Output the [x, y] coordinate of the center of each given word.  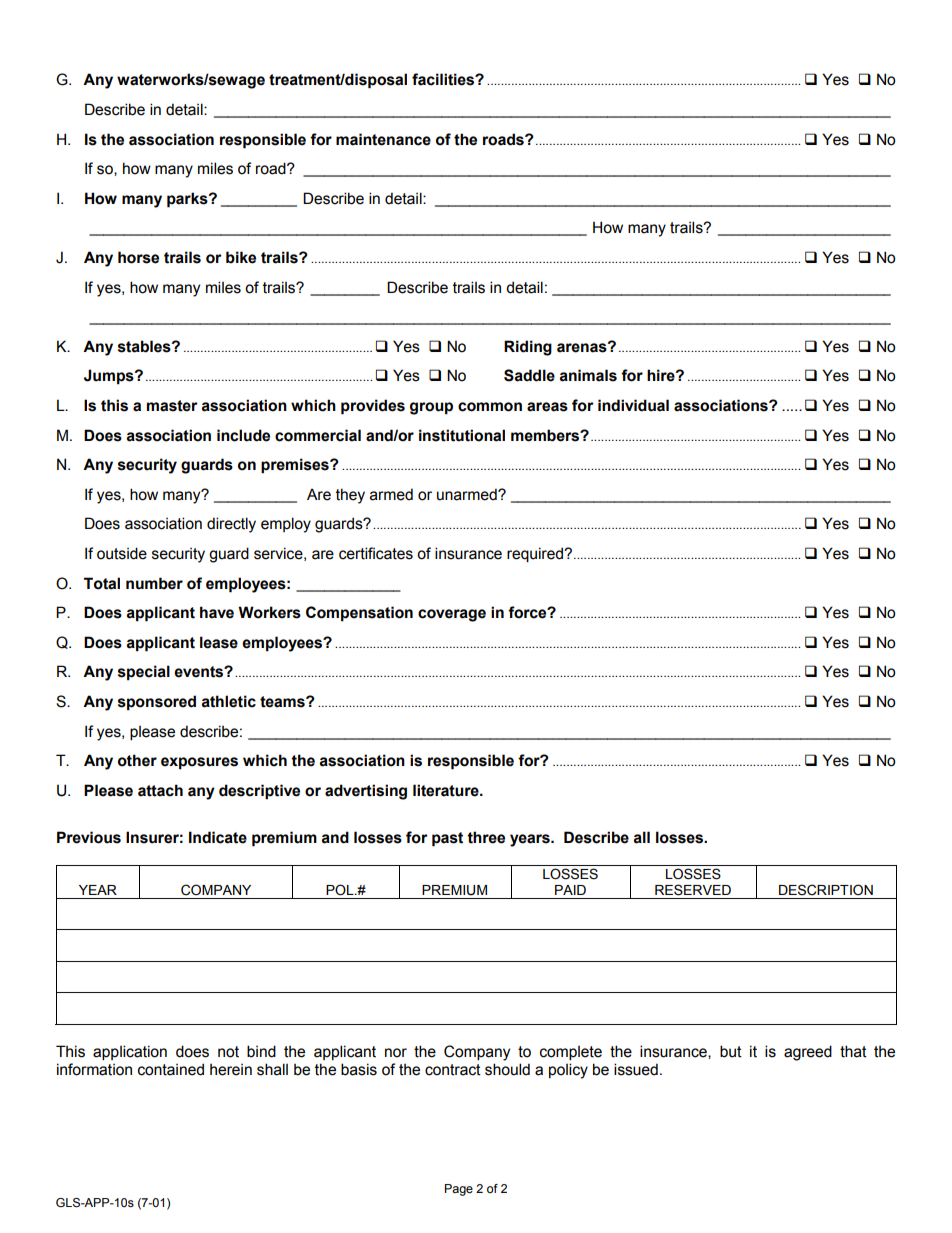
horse [138, 257]
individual [633, 405]
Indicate [218, 837]
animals [588, 375]
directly [231, 525]
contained [171, 1069]
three [486, 837]
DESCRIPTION [826, 890]
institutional [462, 435]
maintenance [383, 139]
